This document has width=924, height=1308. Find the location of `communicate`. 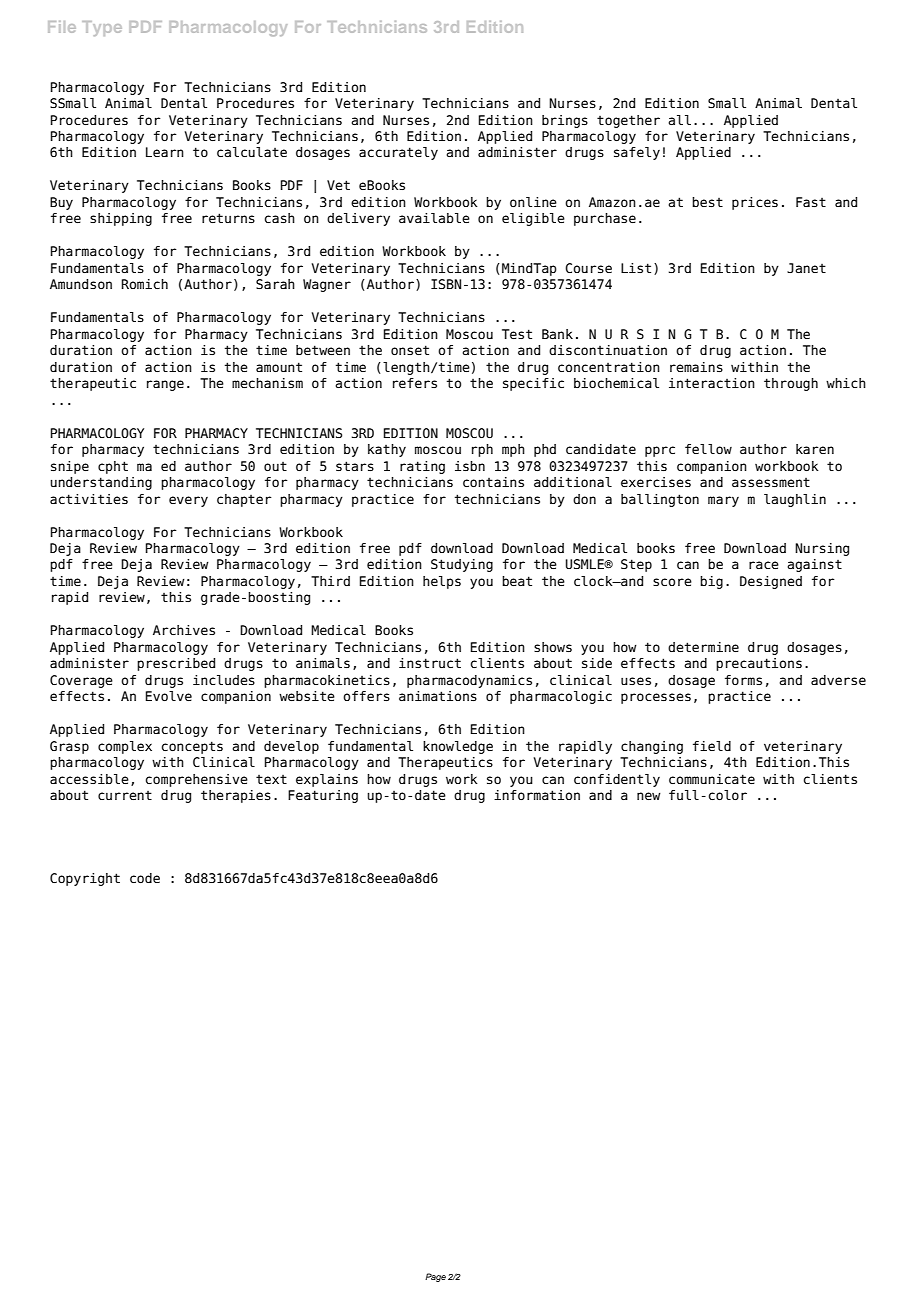

communicate is located at coordinates (712, 779).
